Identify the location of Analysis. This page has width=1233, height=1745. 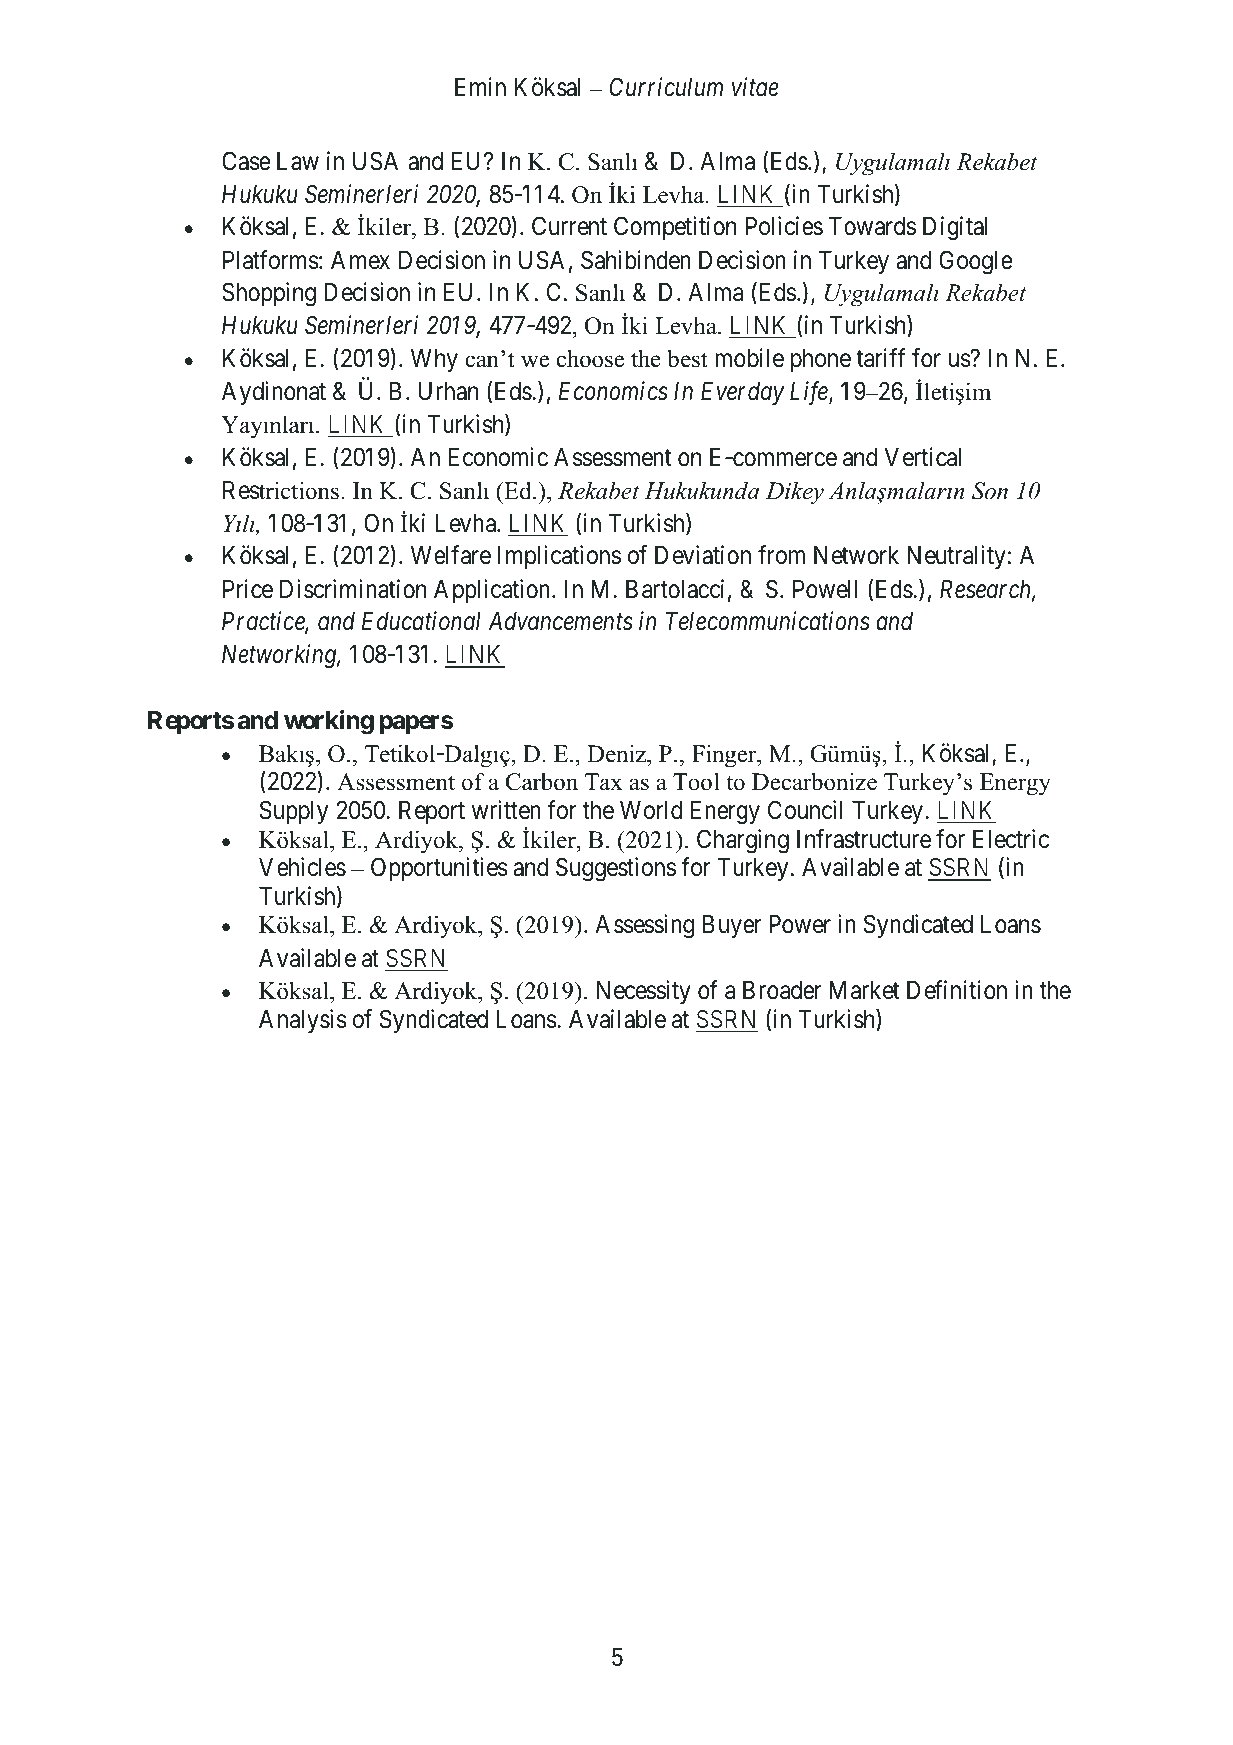
(303, 1021).
